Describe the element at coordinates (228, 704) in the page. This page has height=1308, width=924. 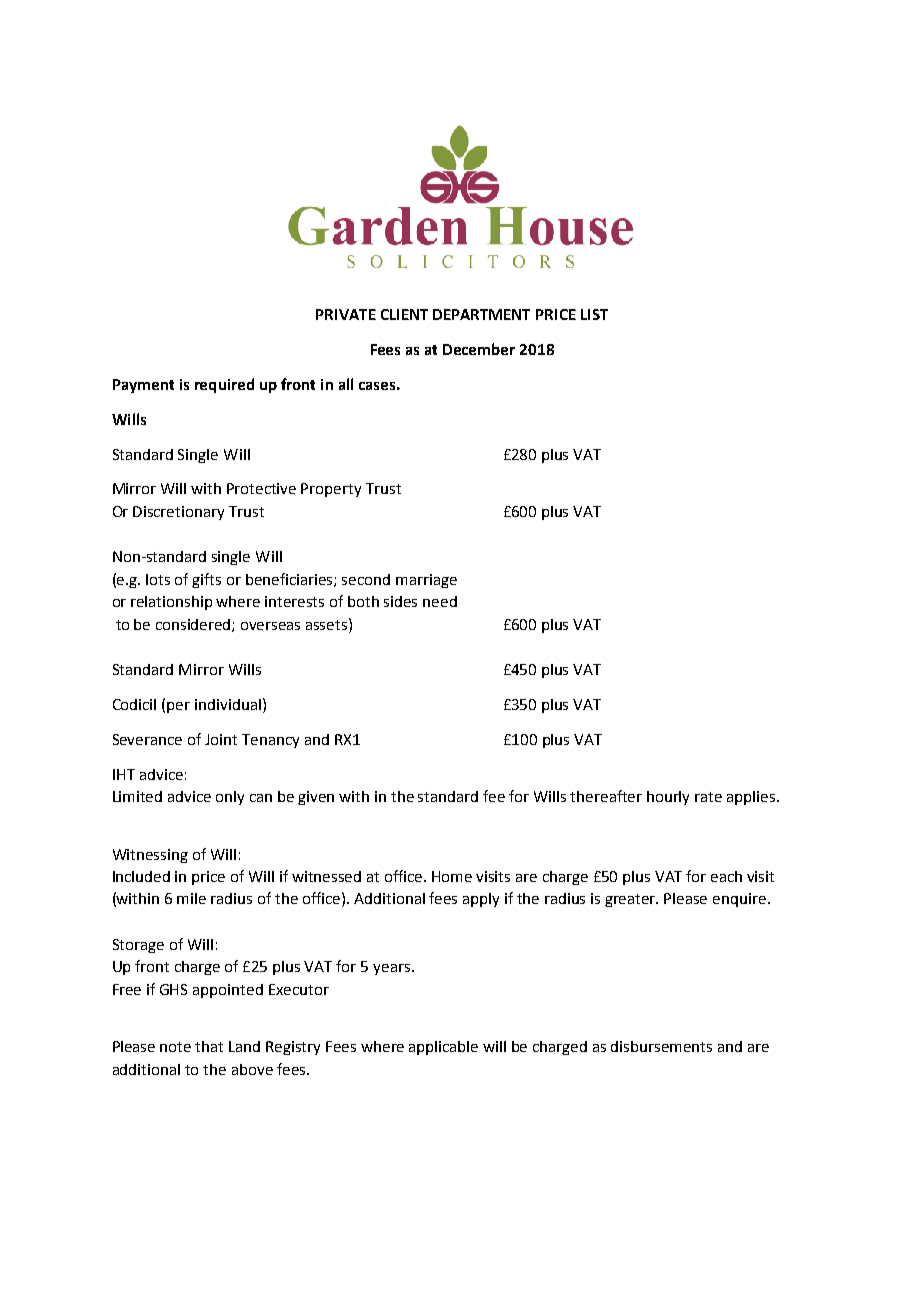
I see `individual` at that location.
